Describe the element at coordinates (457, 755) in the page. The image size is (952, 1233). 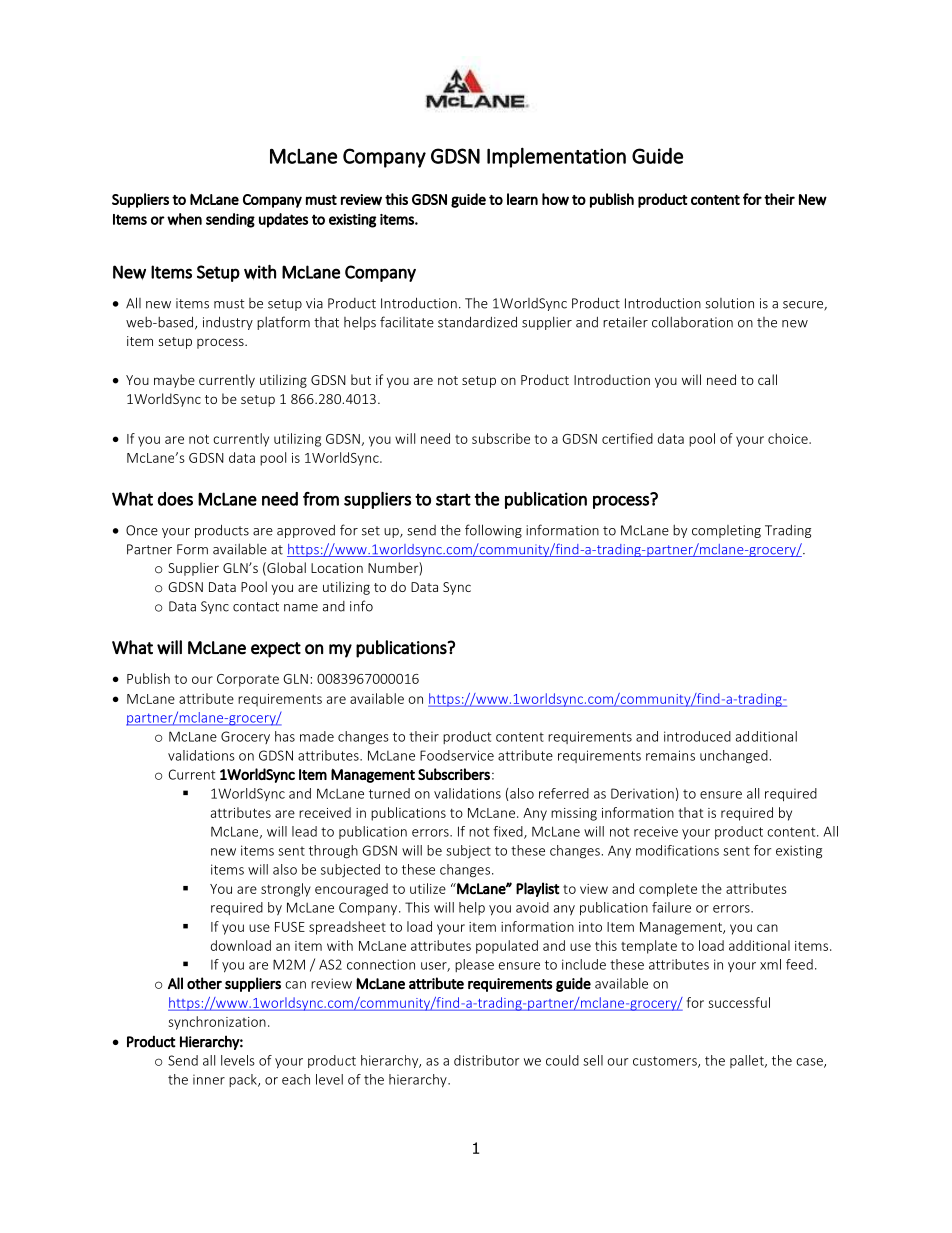
I see `Foodservice` at that location.
